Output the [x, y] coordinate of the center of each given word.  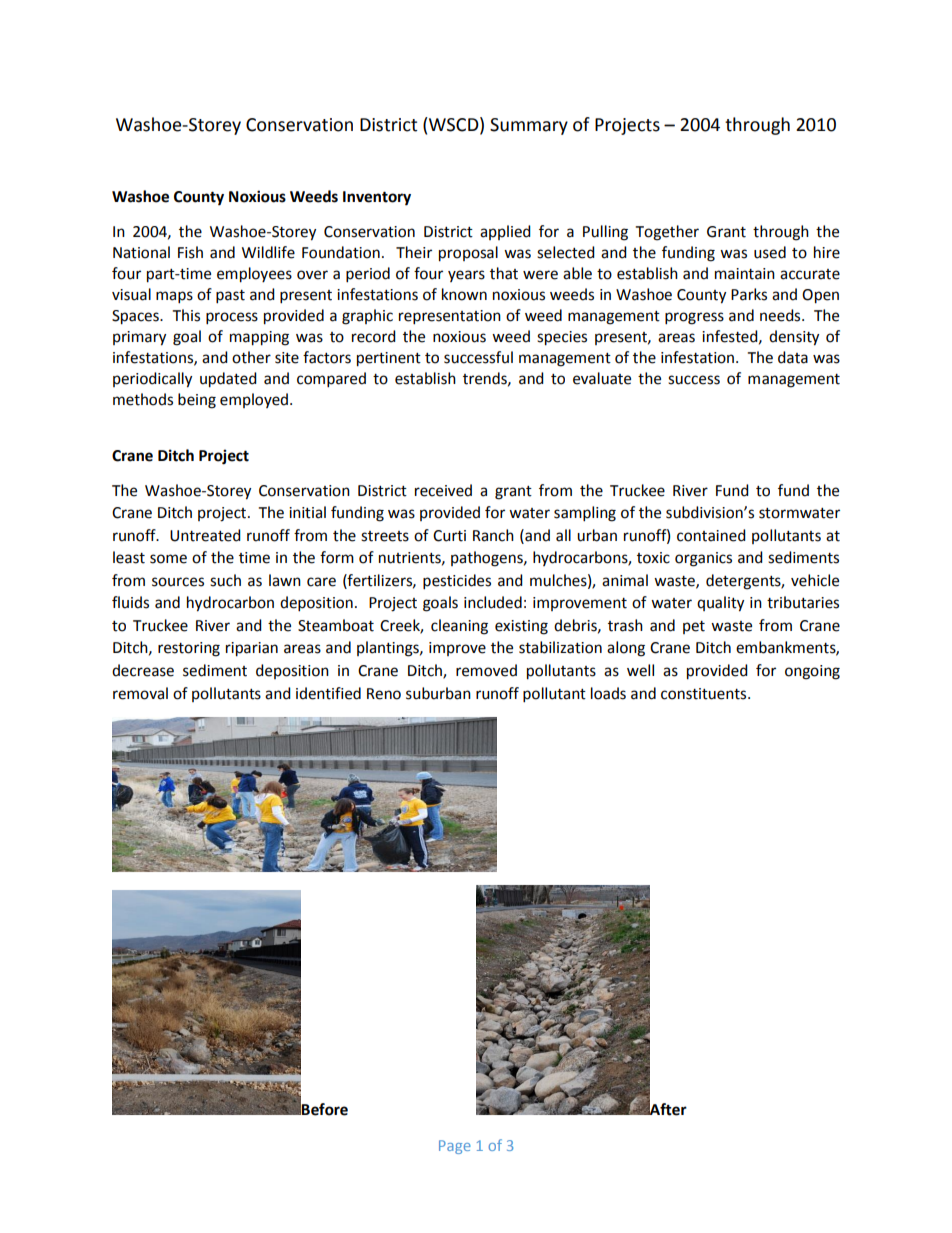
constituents [705, 694]
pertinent [389, 359]
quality [720, 604]
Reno [384, 694]
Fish [190, 252]
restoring [189, 649]
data [793, 357]
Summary [529, 126]
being [197, 401]
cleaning [459, 627]
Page [455, 1147]
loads [608, 693]
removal [140, 693]
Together [667, 233]
